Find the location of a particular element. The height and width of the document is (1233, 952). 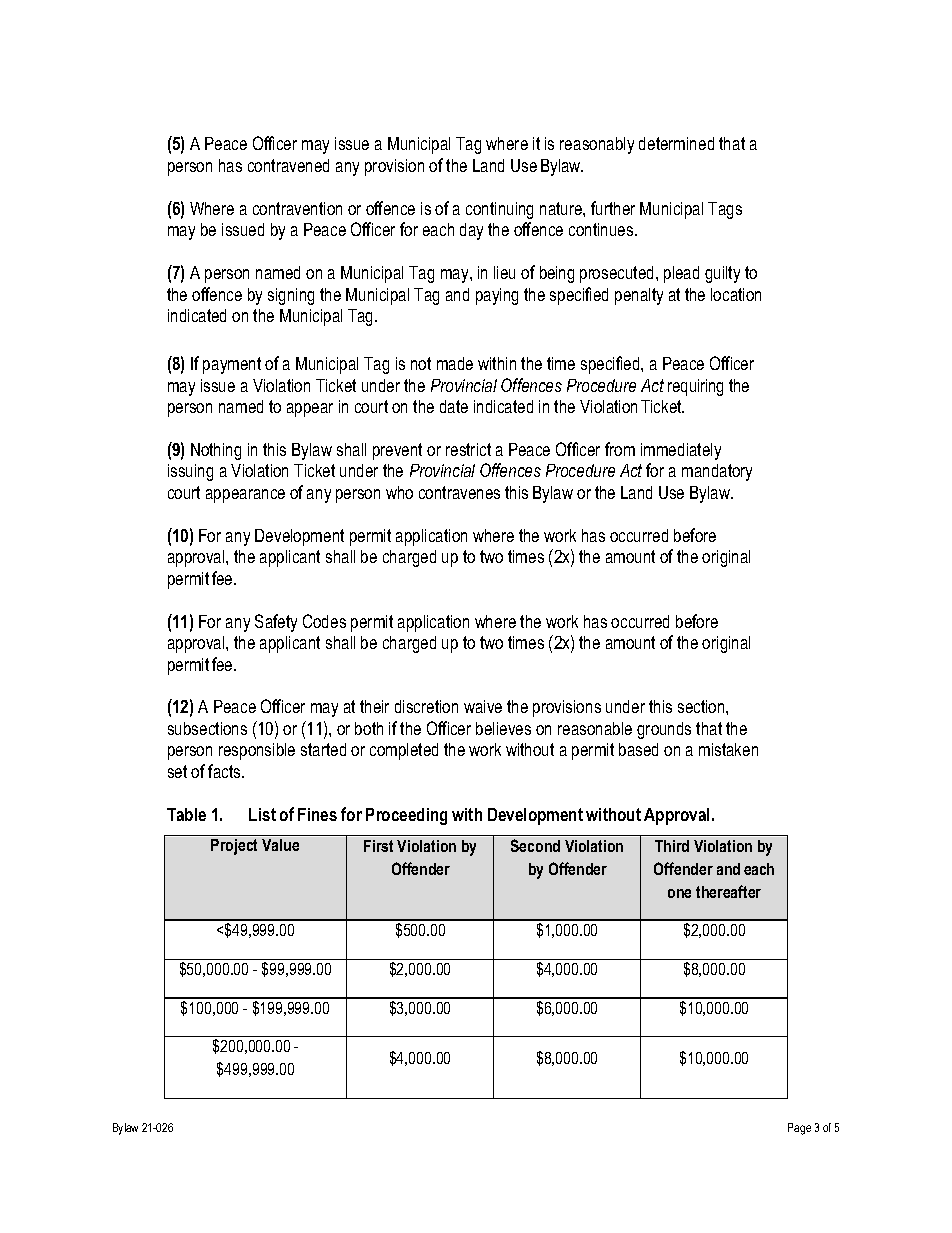

payment is located at coordinates (232, 365).
